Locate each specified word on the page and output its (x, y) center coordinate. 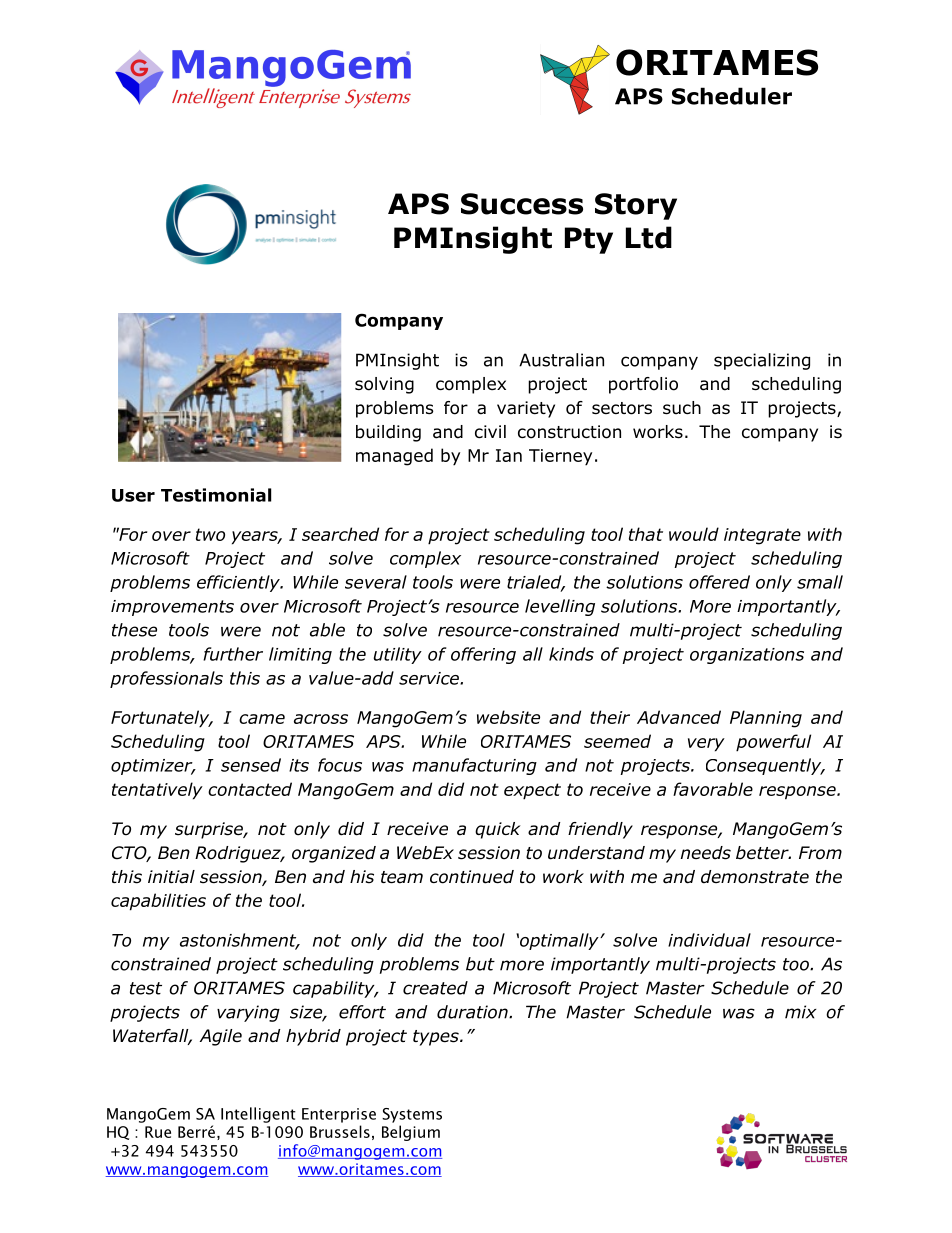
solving (384, 385)
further (233, 654)
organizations (747, 656)
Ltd (649, 237)
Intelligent (258, 1115)
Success (522, 204)
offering (483, 655)
